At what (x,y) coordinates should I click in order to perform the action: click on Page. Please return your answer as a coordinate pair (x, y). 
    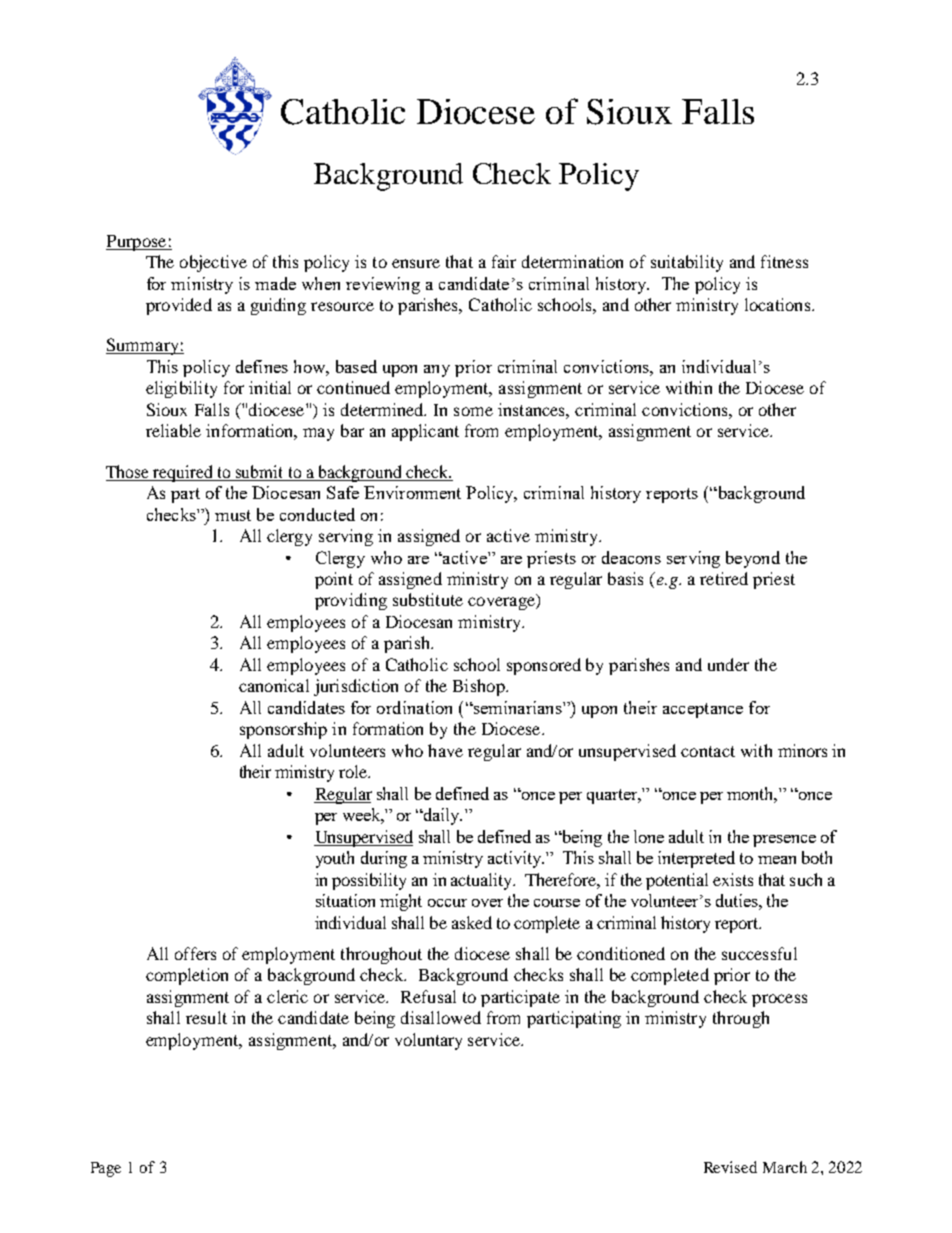
    Looking at the image, I should click on (106, 1169).
